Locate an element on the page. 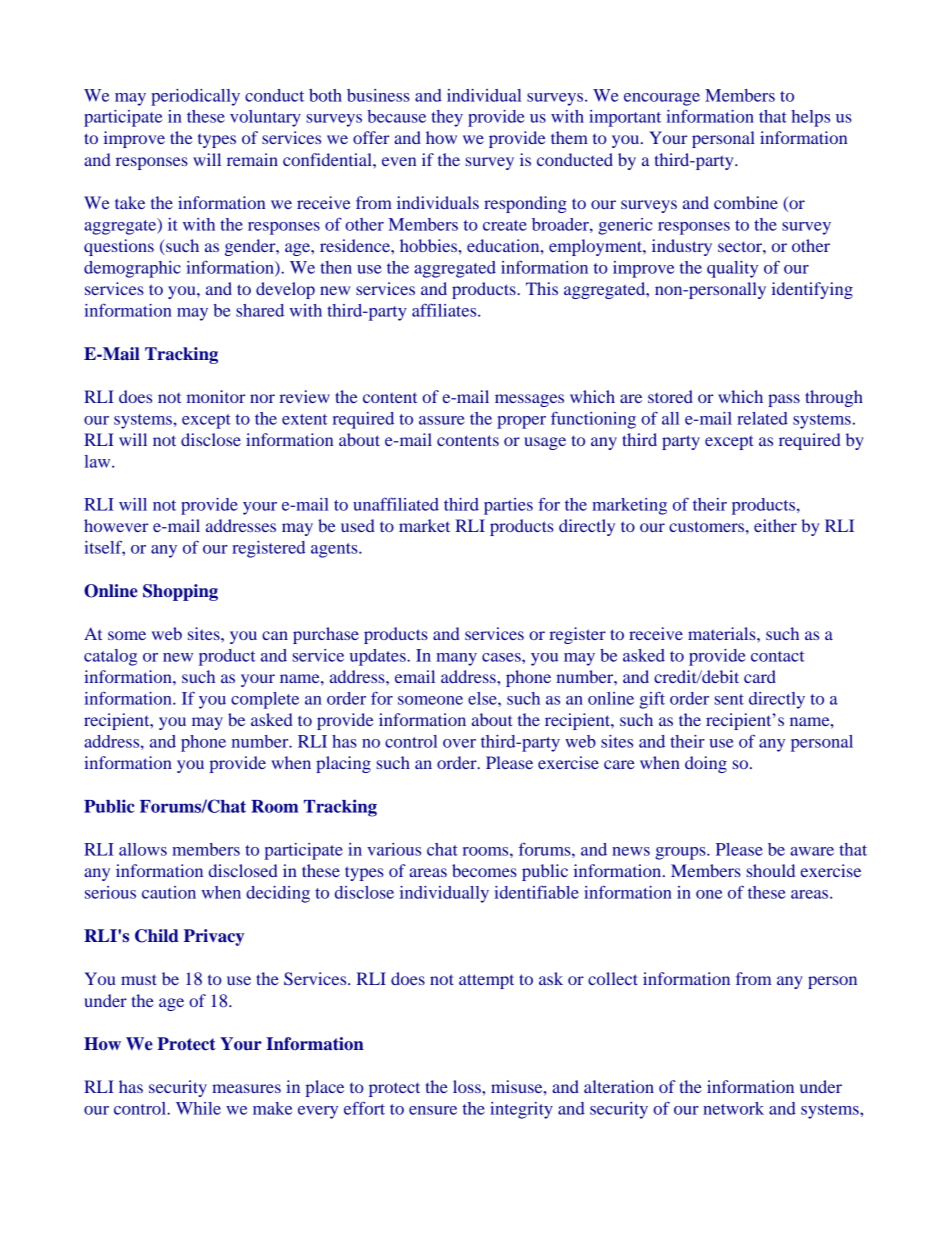 The image size is (952, 1233). becomes is located at coordinates (484, 870).
